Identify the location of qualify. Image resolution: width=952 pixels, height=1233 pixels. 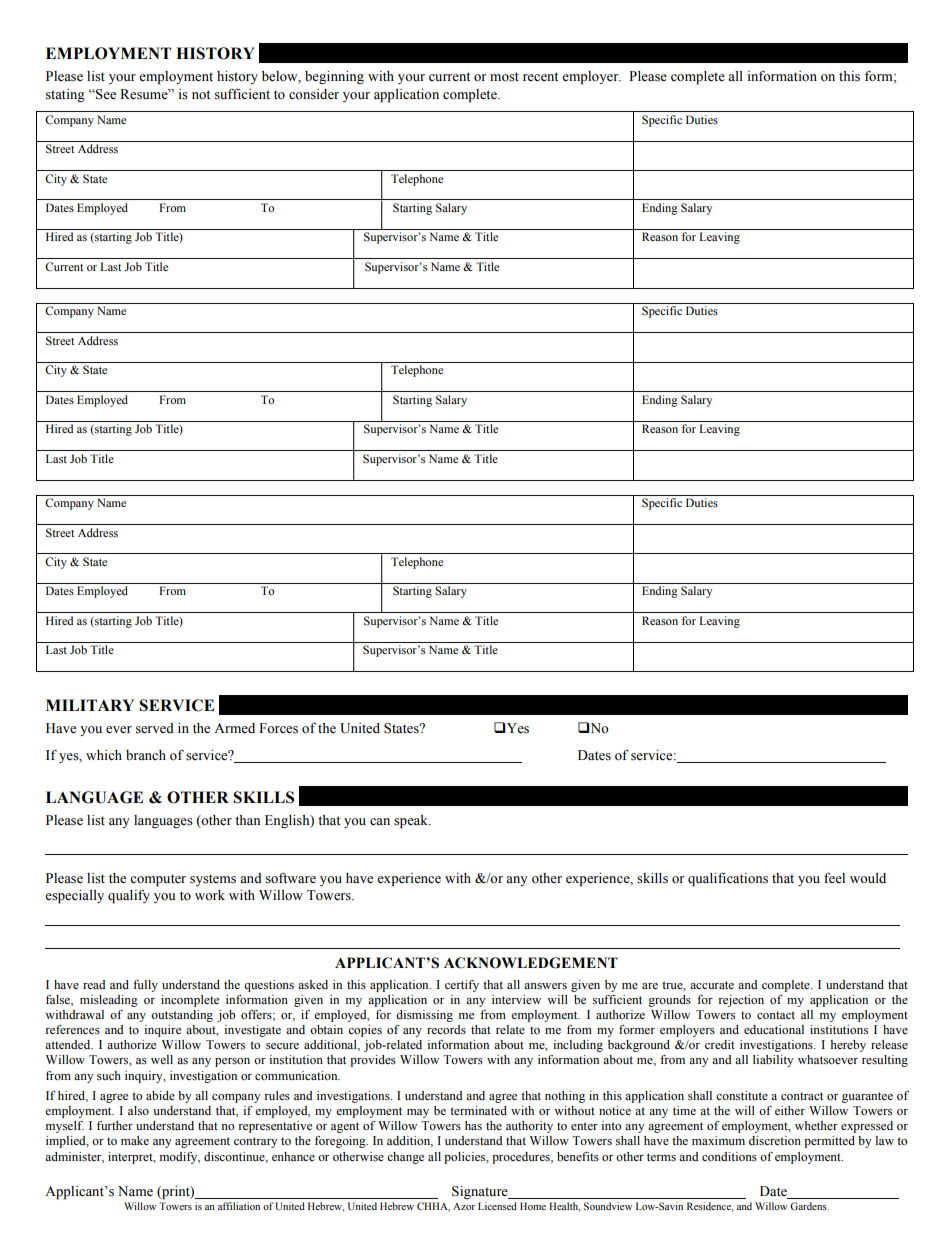
(129, 896).
